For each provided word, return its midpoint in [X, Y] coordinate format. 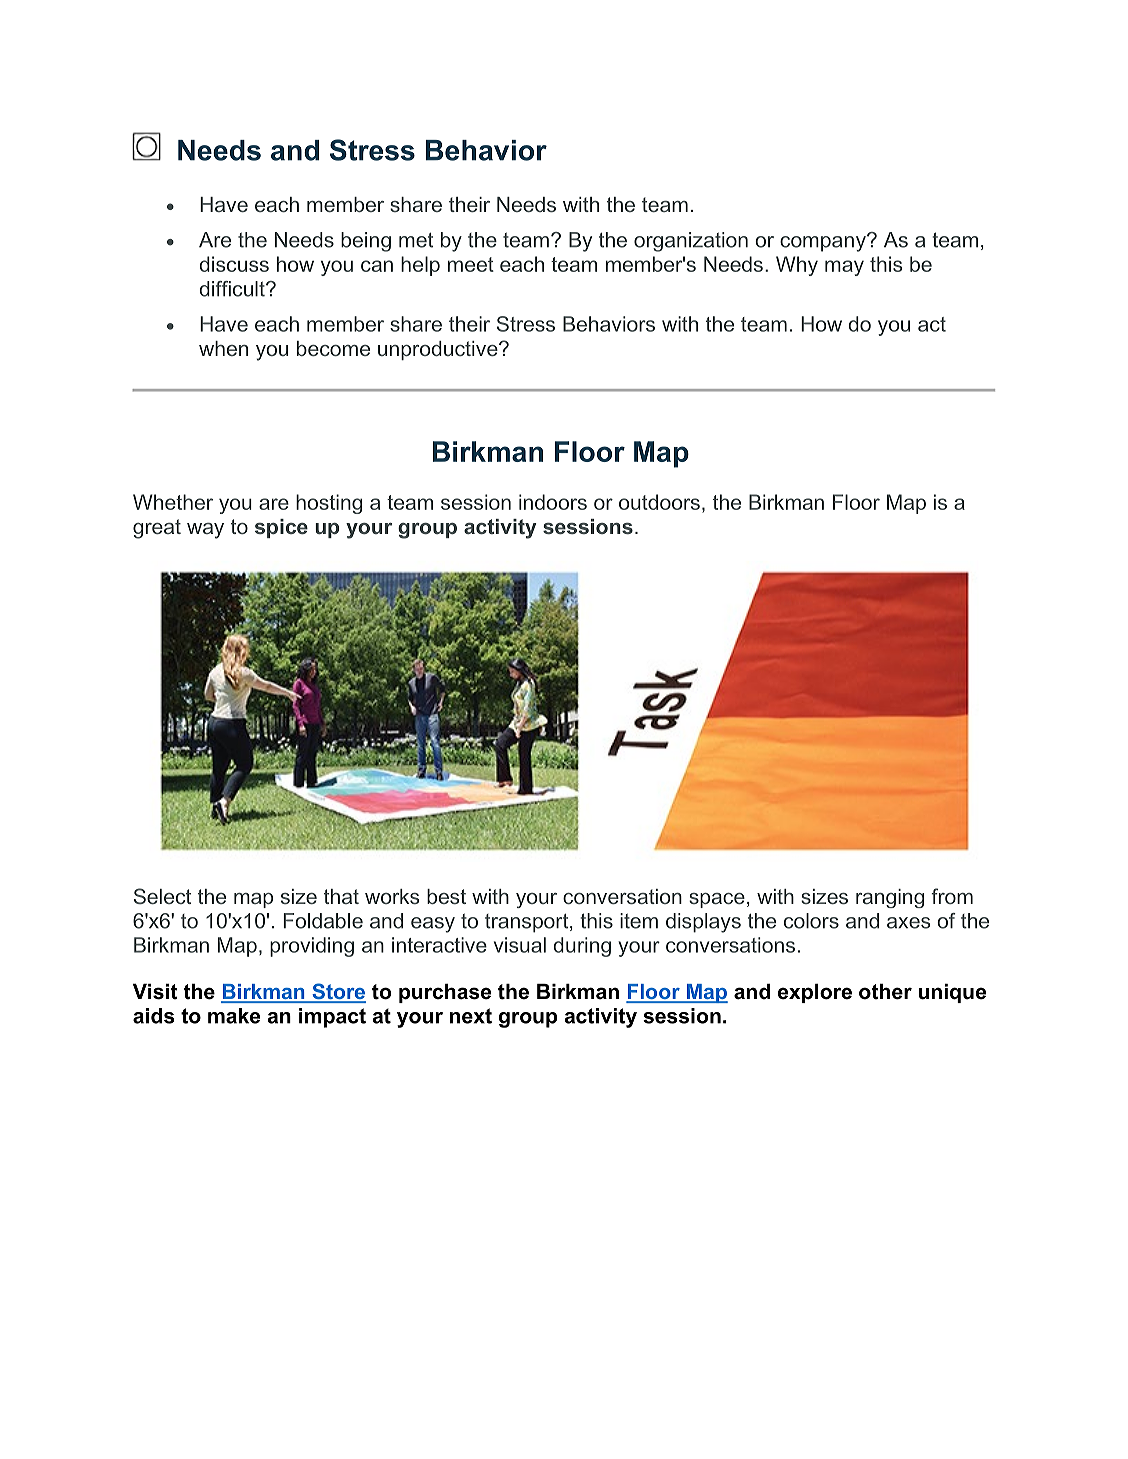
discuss [234, 264]
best [446, 896]
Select [162, 896]
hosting [329, 504]
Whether [173, 502]
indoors [553, 502]
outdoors [659, 502]
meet [471, 264]
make [234, 1016]
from [952, 896]
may [844, 268]
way [205, 531]
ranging [890, 898]
